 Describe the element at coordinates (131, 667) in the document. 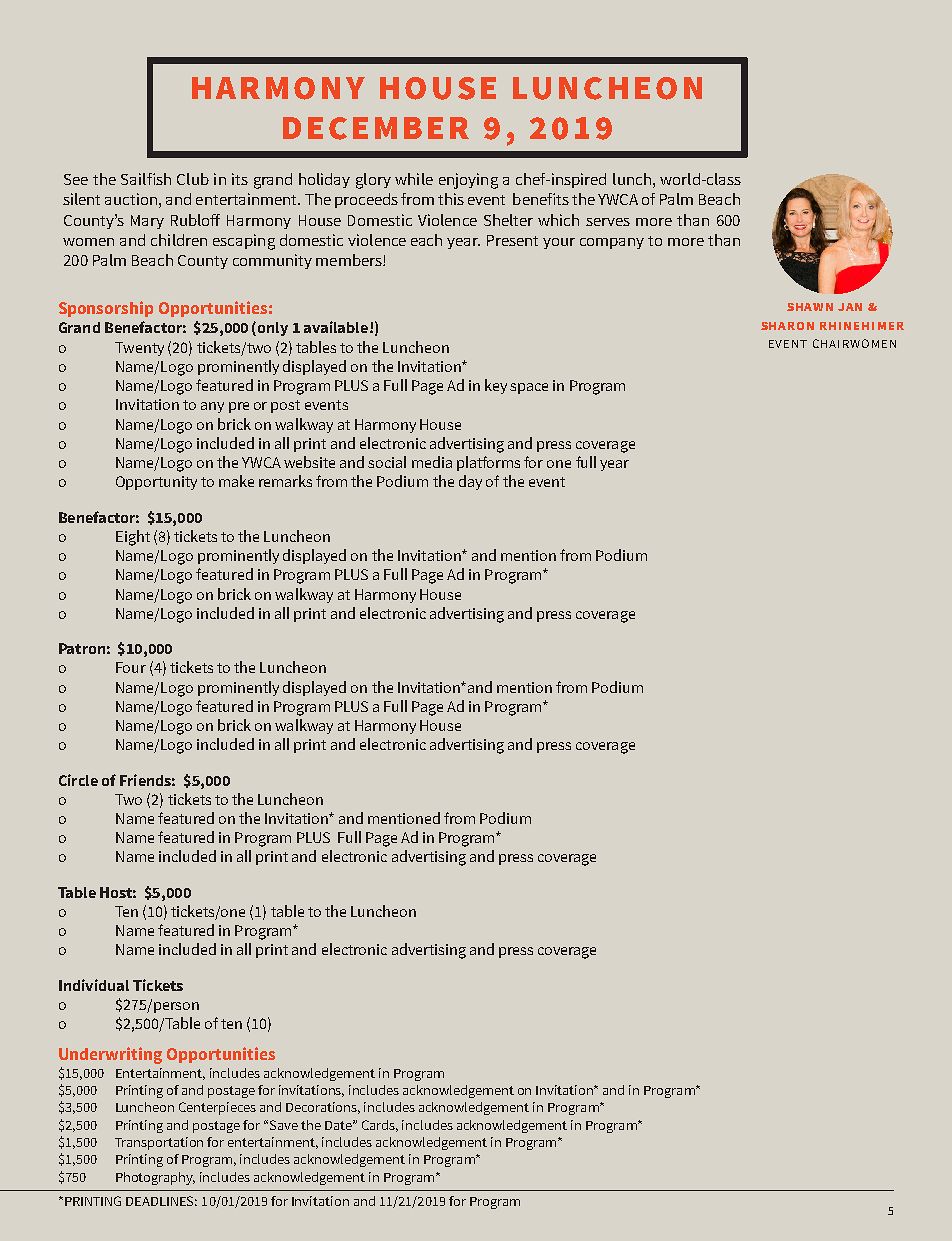

I see `Four` at that location.
